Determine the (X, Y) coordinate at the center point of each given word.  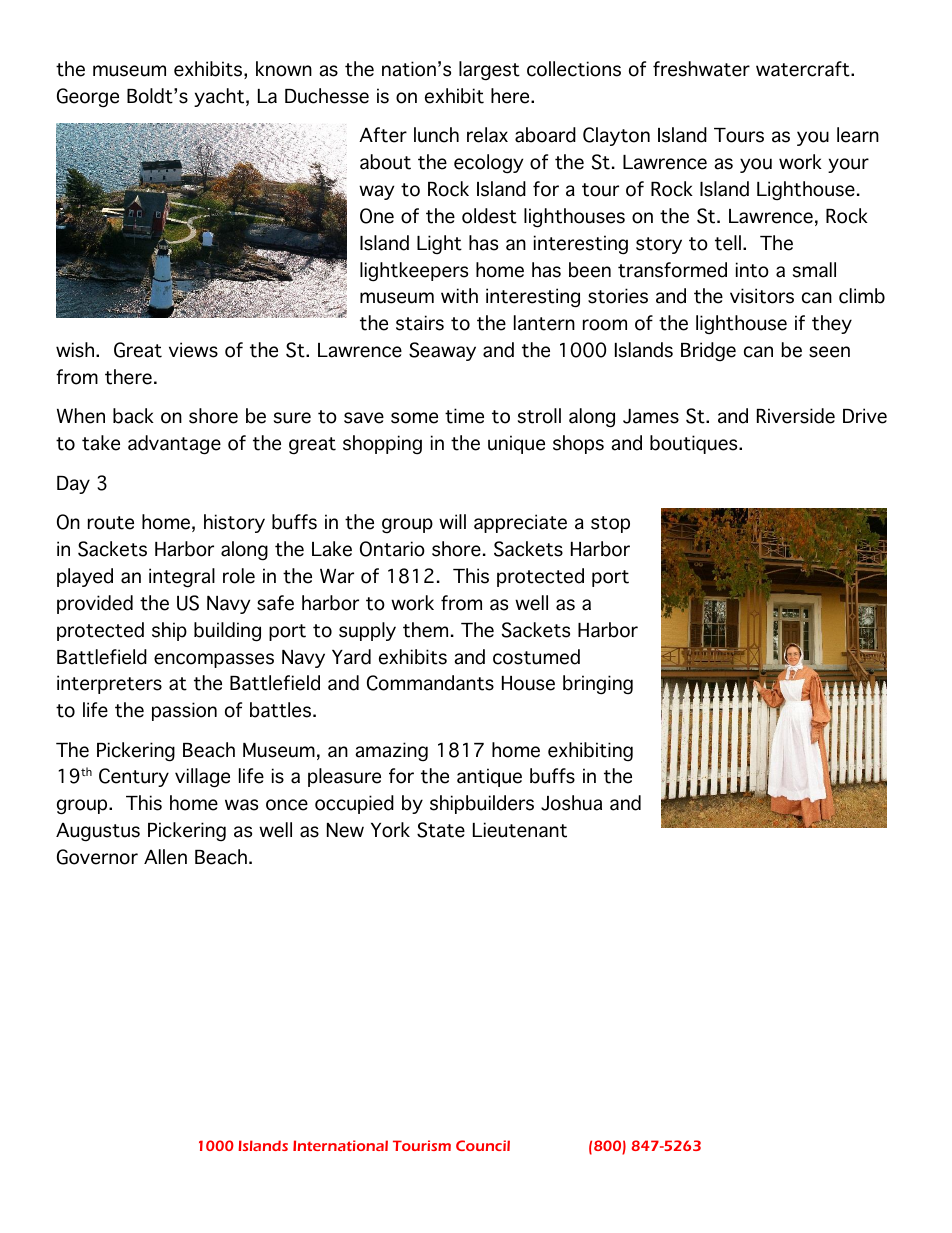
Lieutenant (520, 830)
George (88, 98)
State (441, 830)
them (425, 630)
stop (610, 524)
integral (182, 578)
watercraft (804, 69)
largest (489, 71)
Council (483, 1145)
